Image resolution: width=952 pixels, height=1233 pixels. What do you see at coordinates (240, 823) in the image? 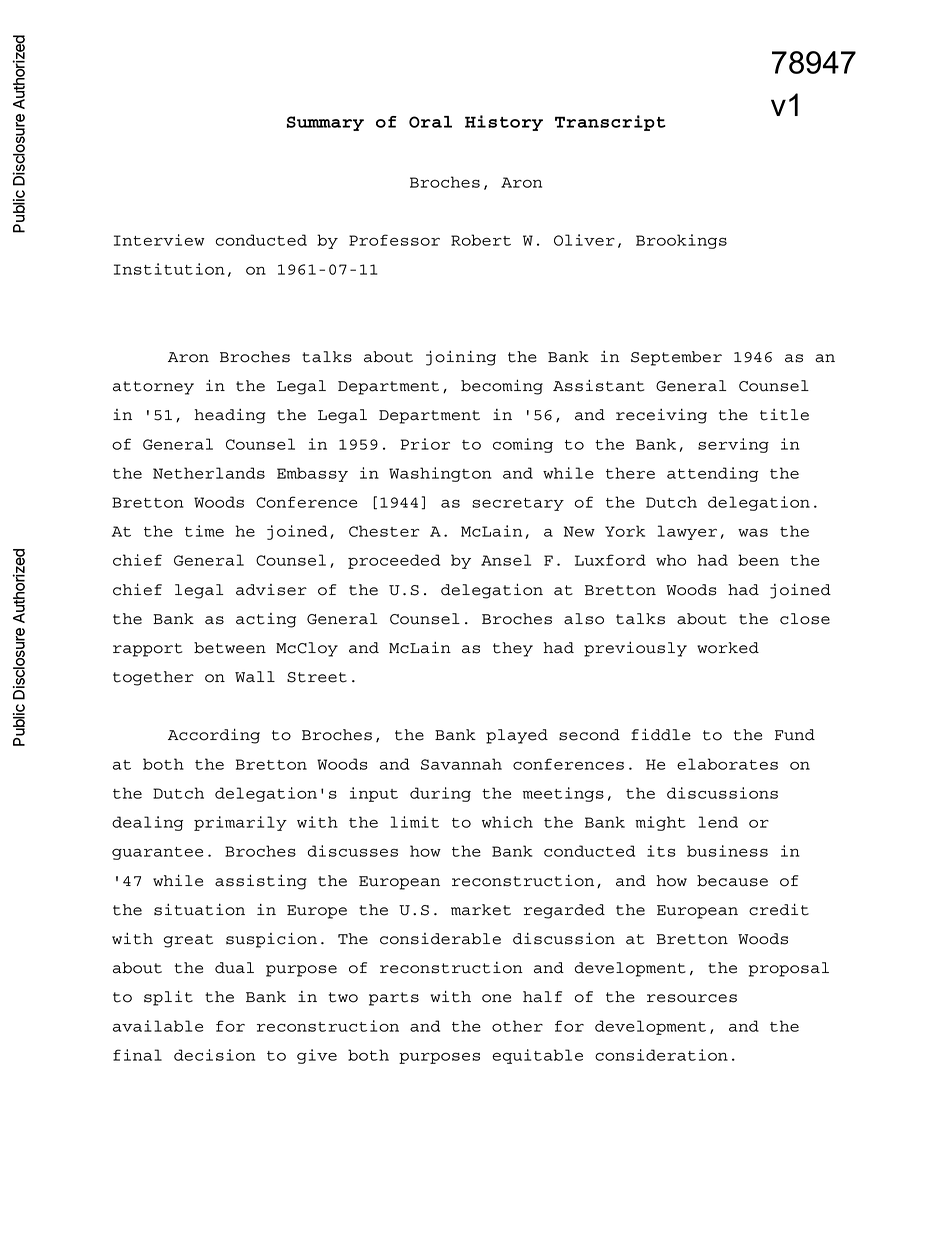
I see `primarily` at bounding box center [240, 823].
